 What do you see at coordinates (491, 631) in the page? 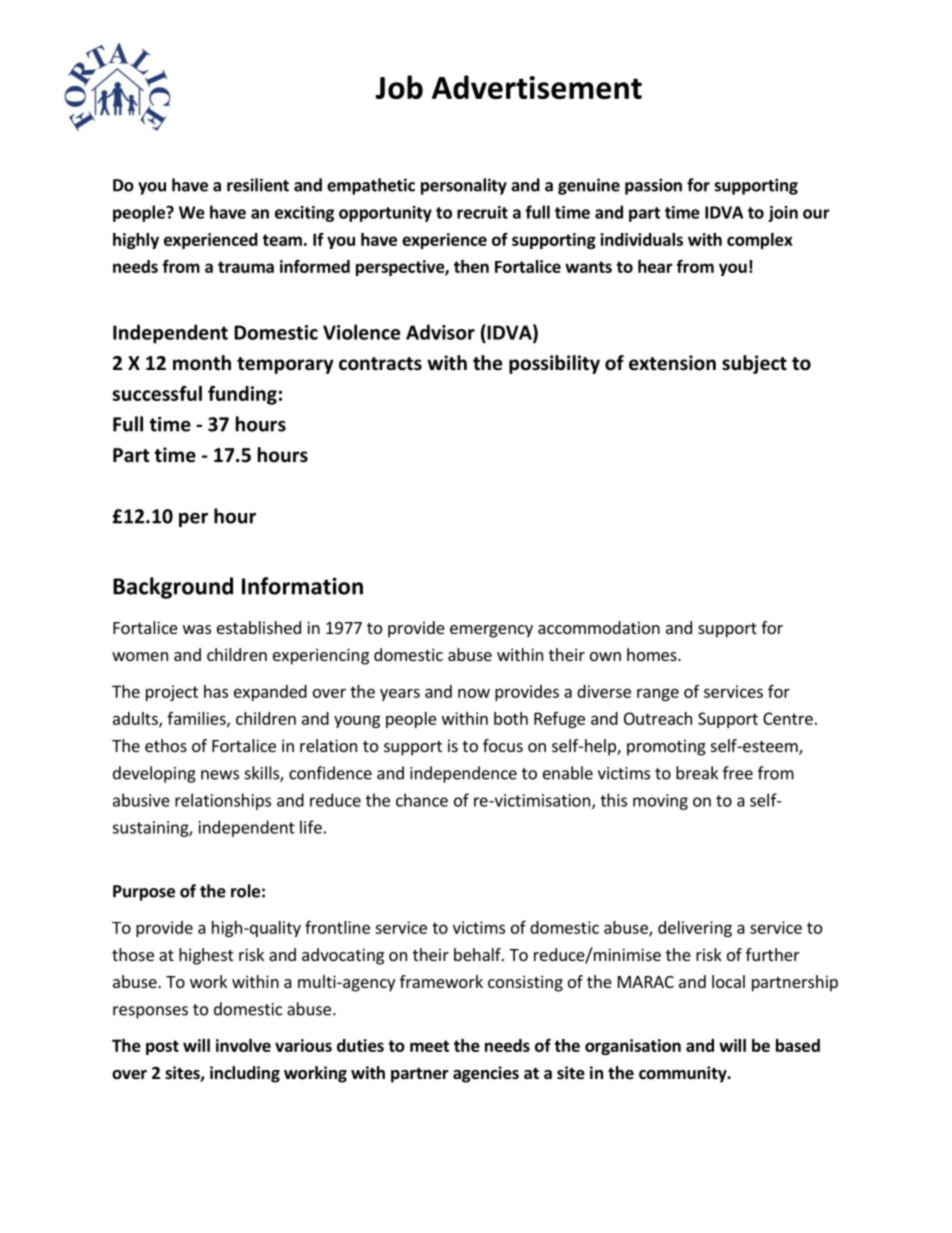
I see `emergency` at bounding box center [491, 631].
